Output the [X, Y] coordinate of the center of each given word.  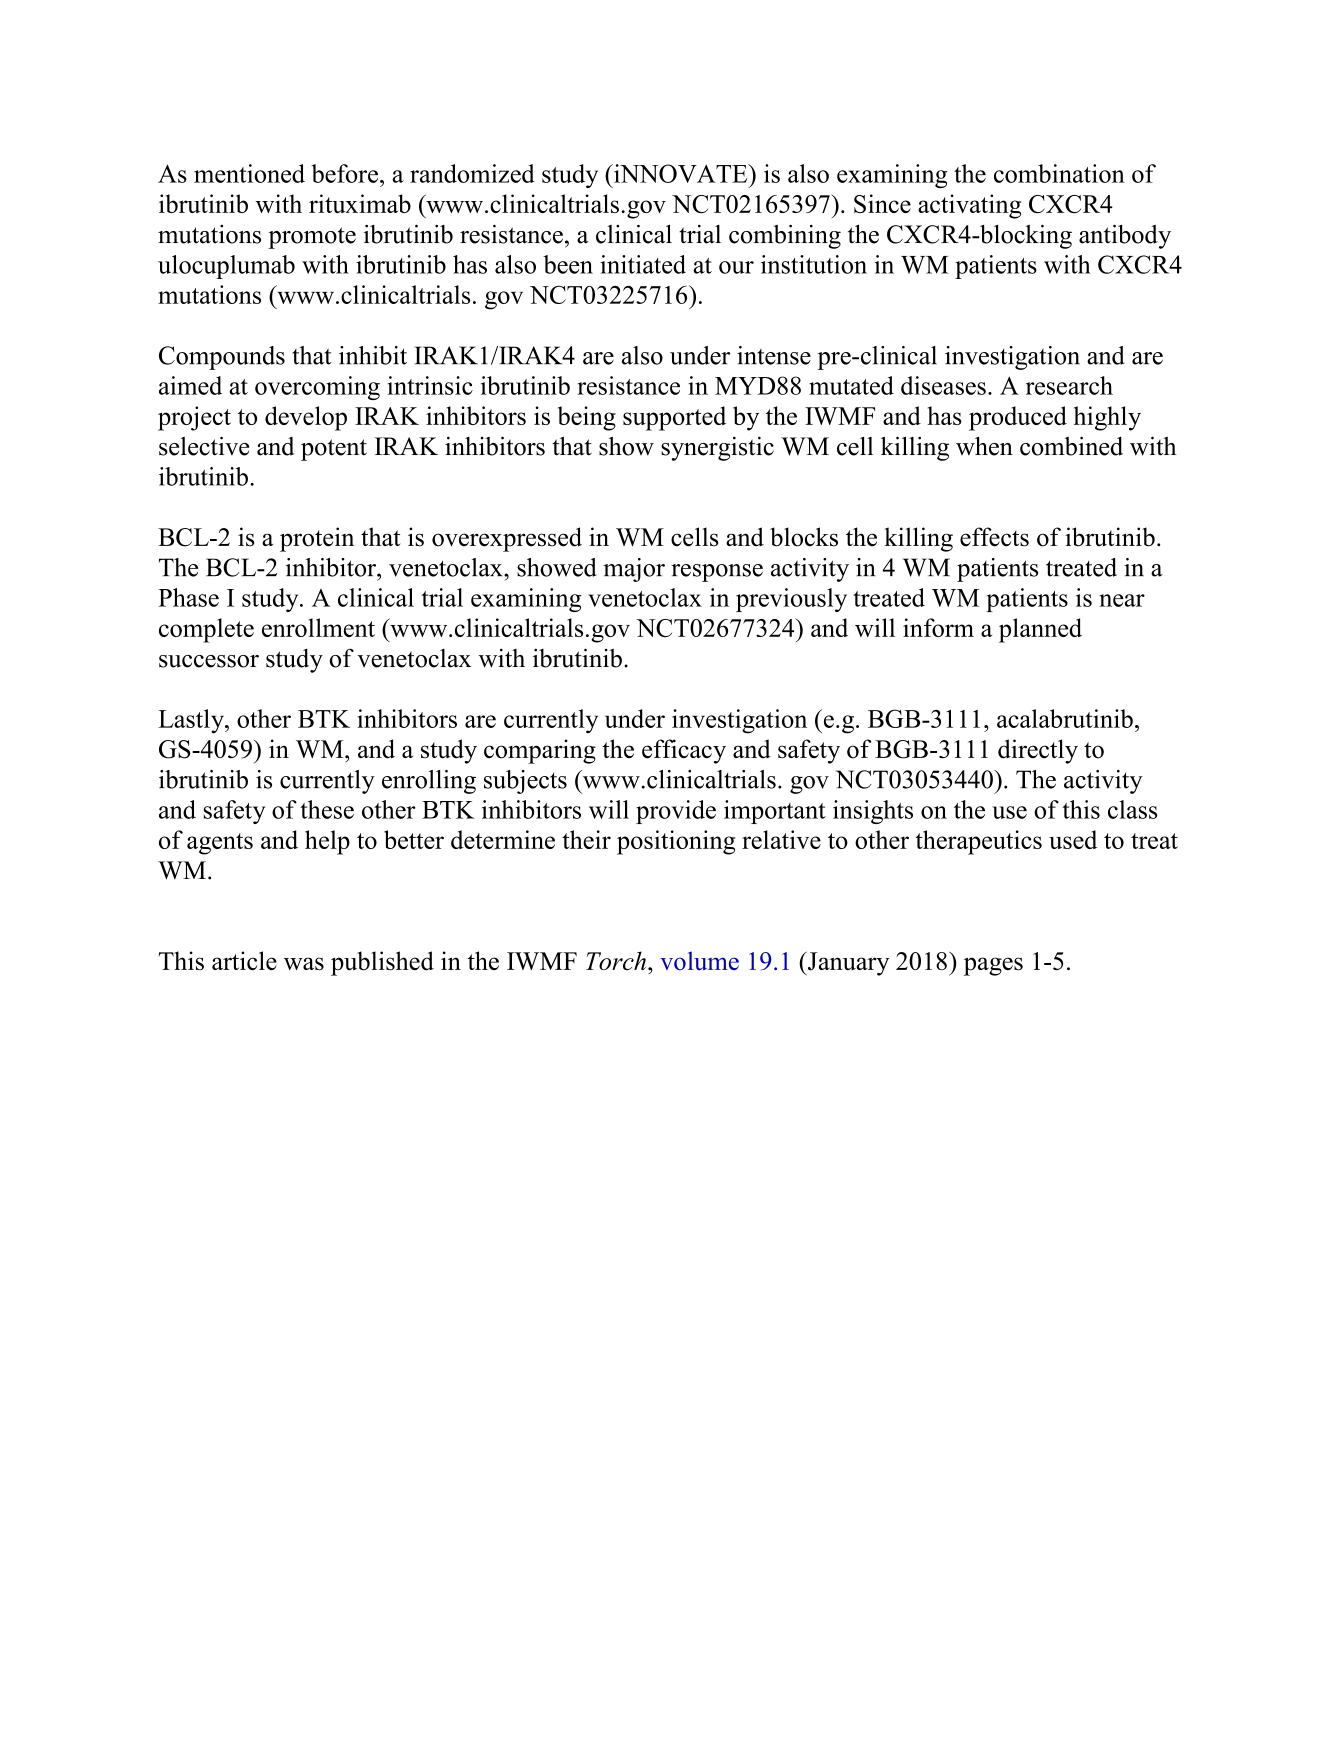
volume [699, 960]
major [634, 570]
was [304, 964]
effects [994, 537]
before [346, 173]
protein [317, 539]
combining [785, 237]
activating [969, 206]
